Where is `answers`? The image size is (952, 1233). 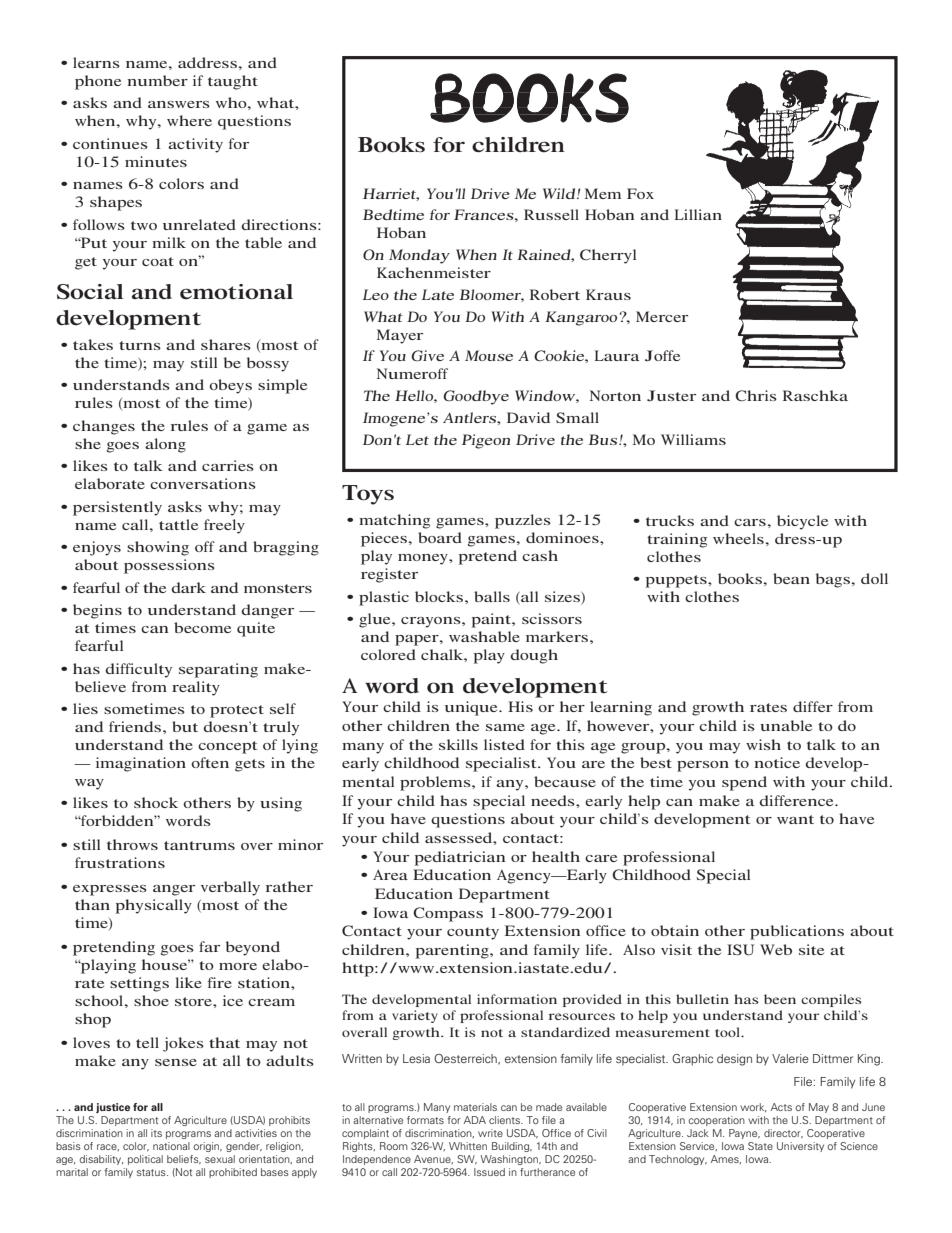
answers is located at coordinates (179, 104).
